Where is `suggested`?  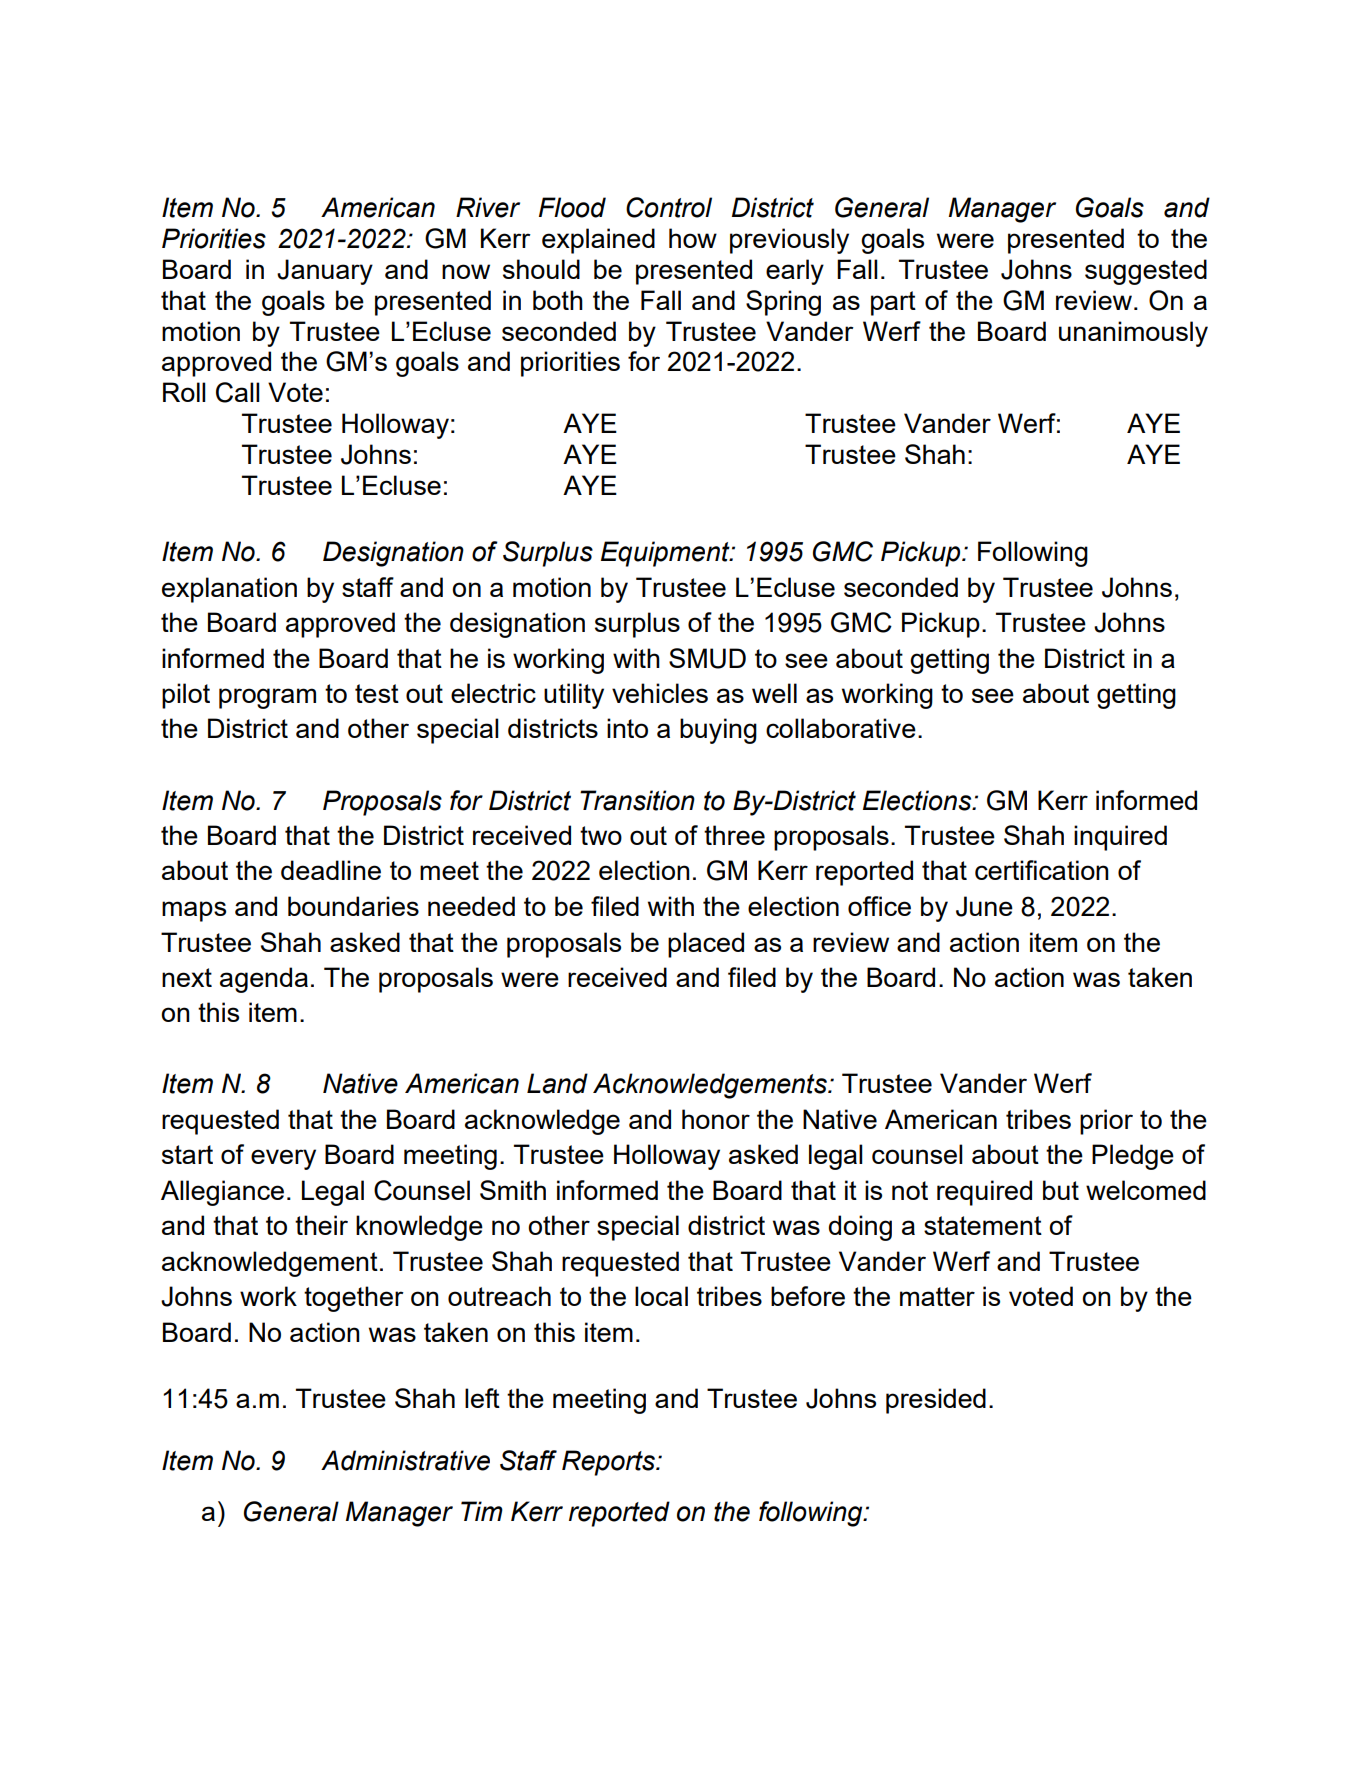 suggested is located at coordinates (1146, 272).
